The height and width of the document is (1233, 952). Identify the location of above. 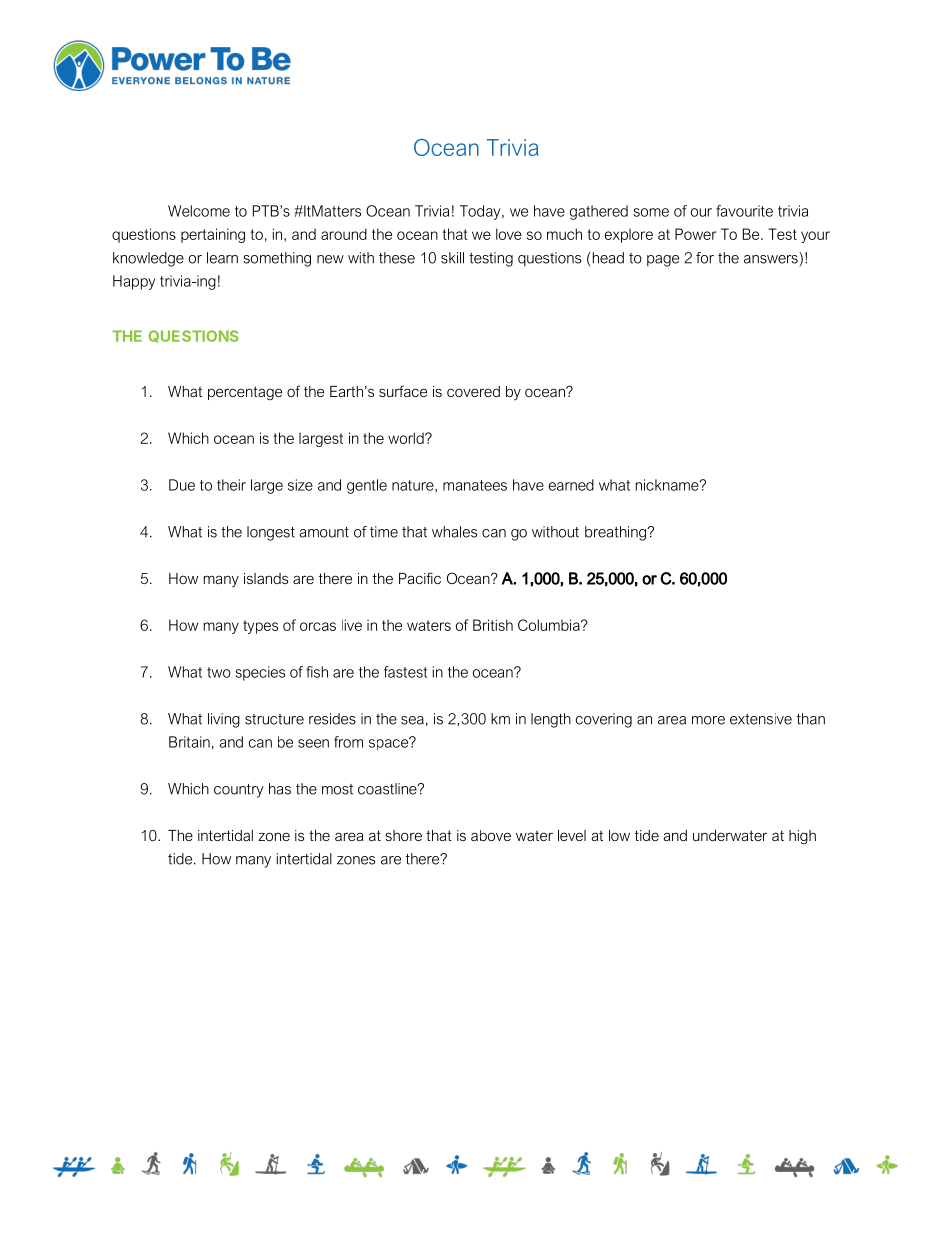
(491, 835).
